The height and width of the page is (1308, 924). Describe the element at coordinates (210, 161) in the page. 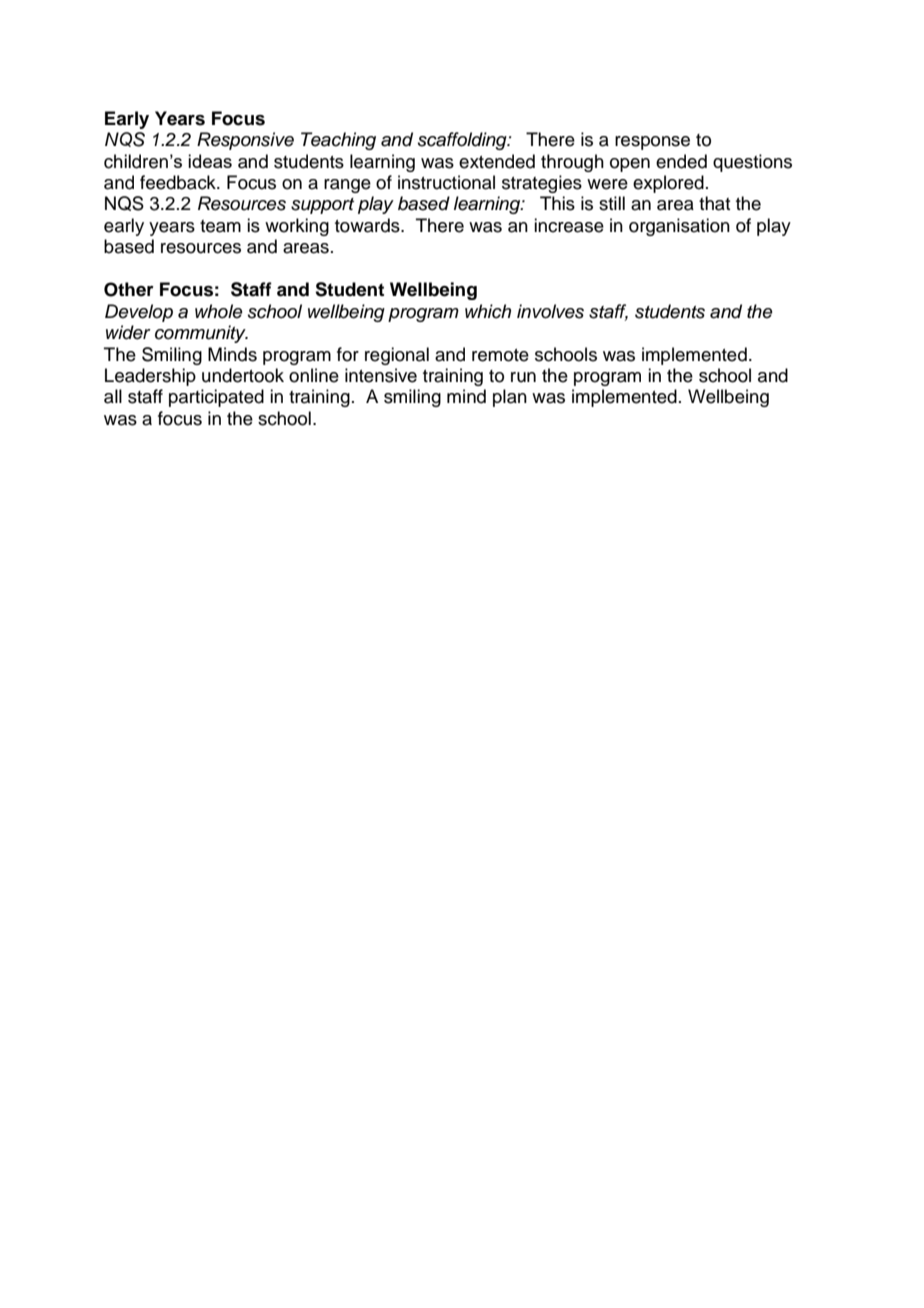

I see `ideas` at that location.
